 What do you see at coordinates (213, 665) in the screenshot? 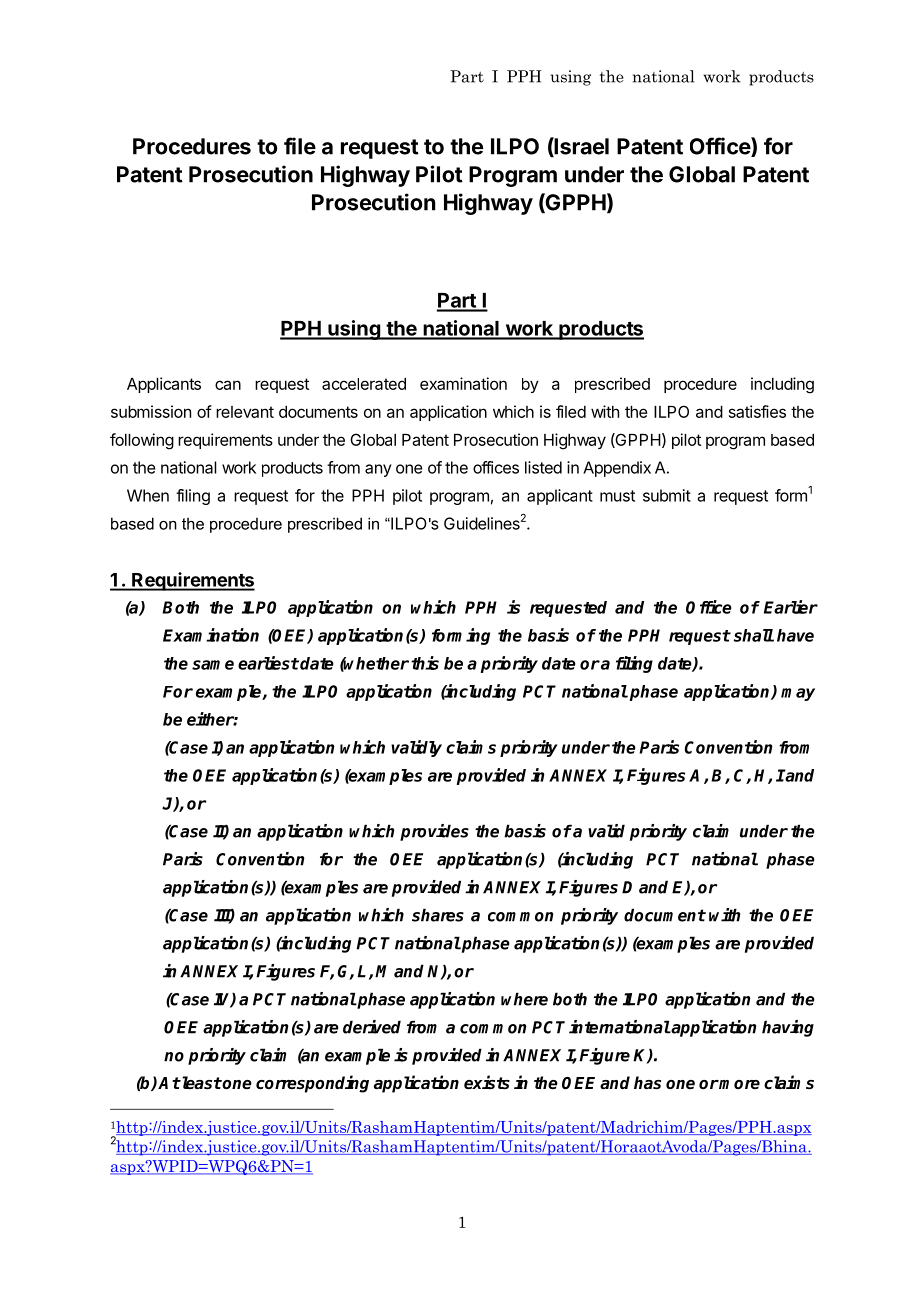
I see `same` at bounding box center [213, 665].
